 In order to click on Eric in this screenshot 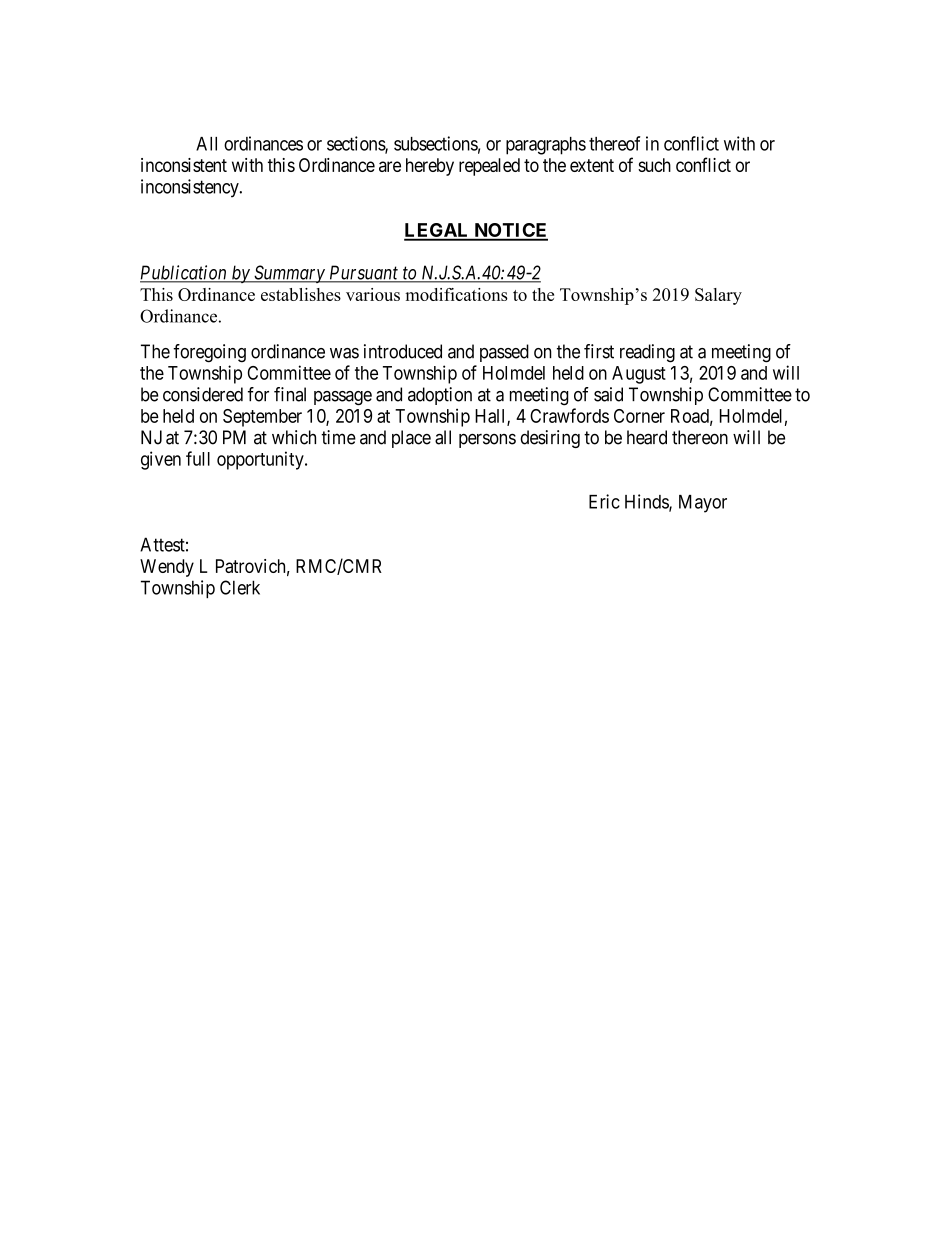, I will do `click(604, 501)`.
